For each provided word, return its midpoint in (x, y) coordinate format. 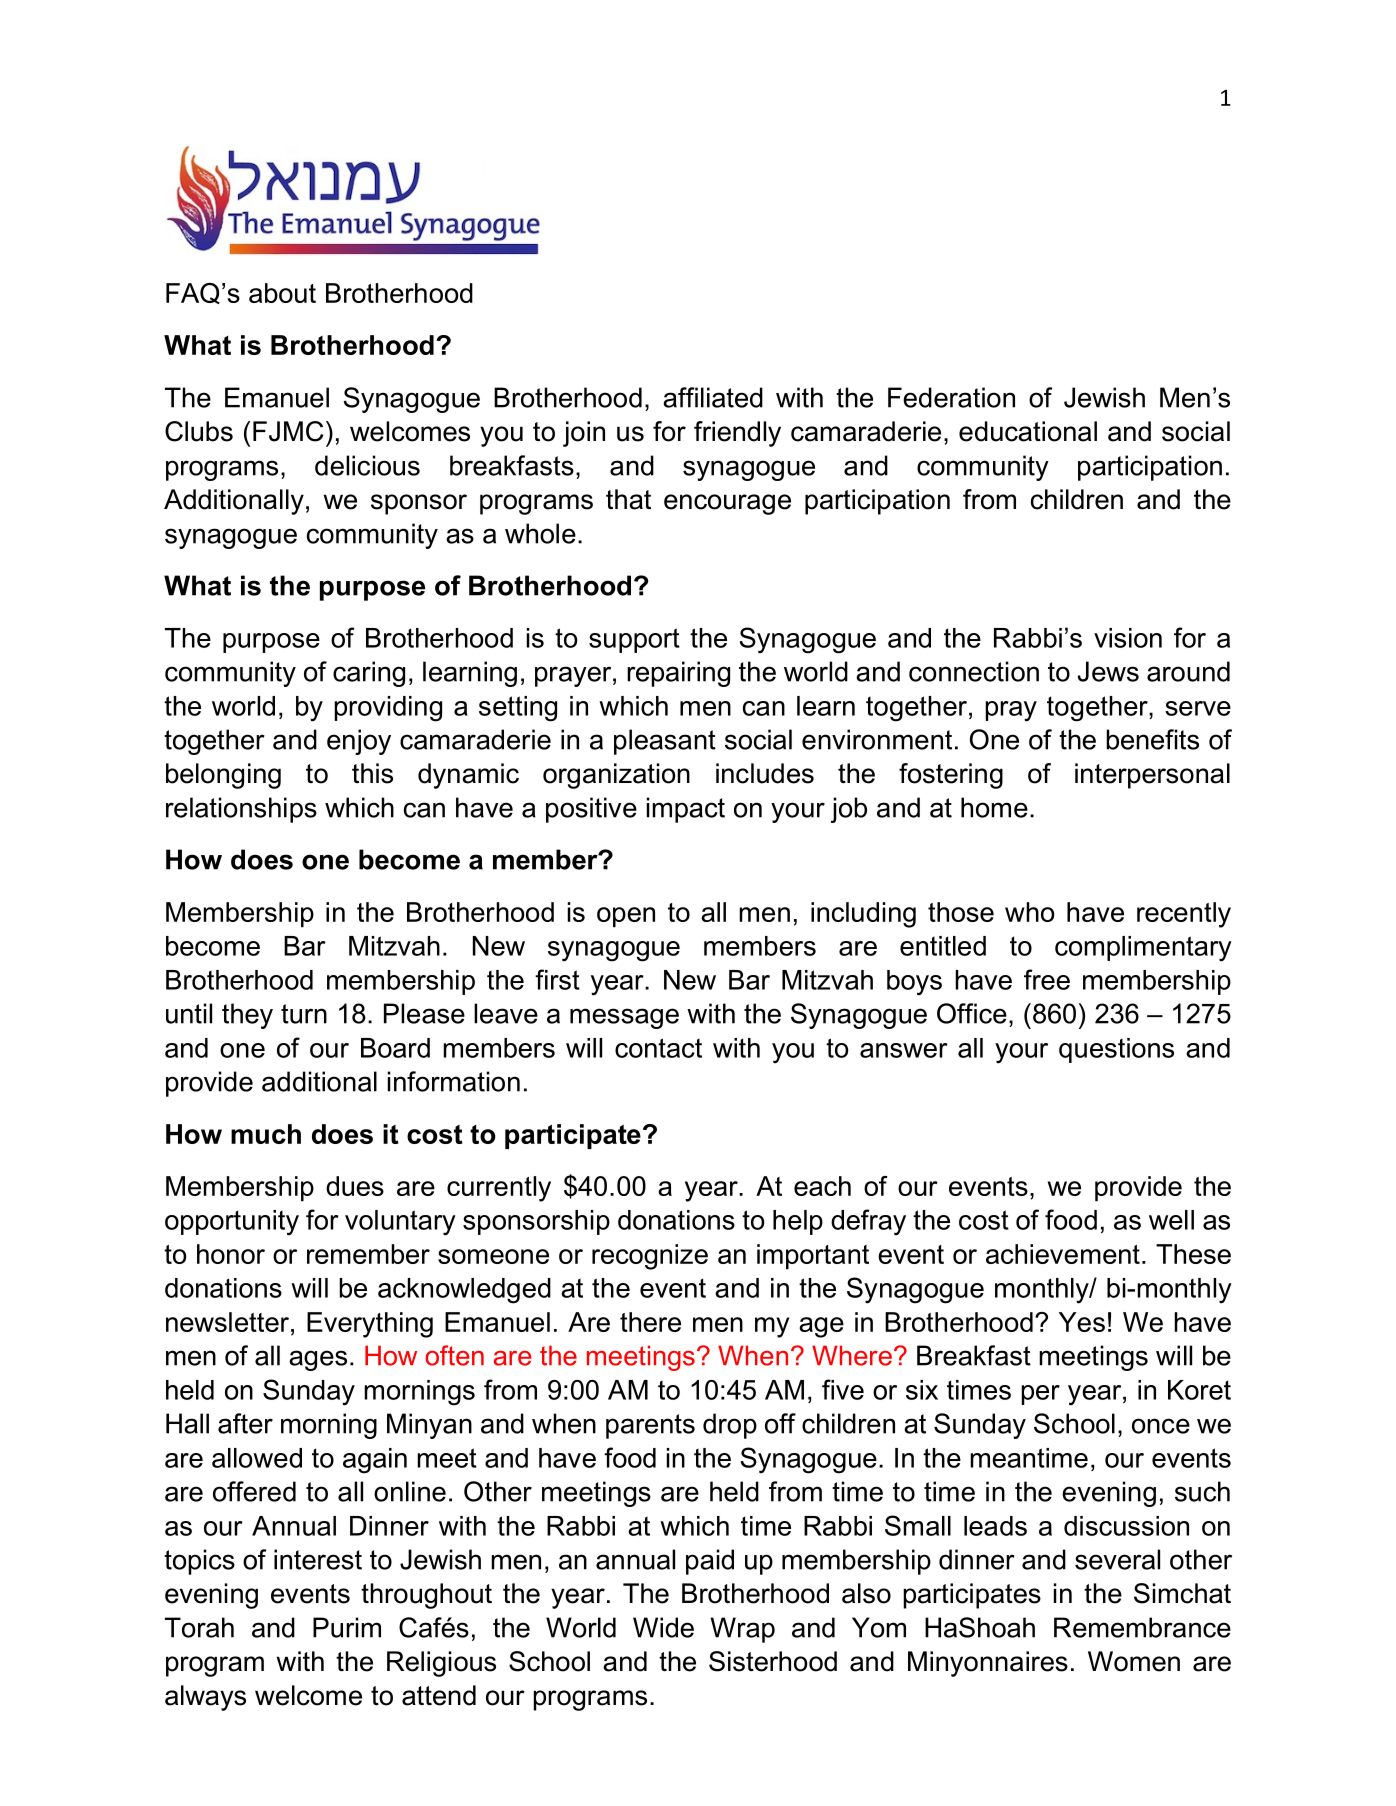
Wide (663, 1627)
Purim (347, 1627)
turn (304, 1014)
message (624, 1018)
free (1047, 979)
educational (1028, 431)
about (282, 293)
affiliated (713, 397)
